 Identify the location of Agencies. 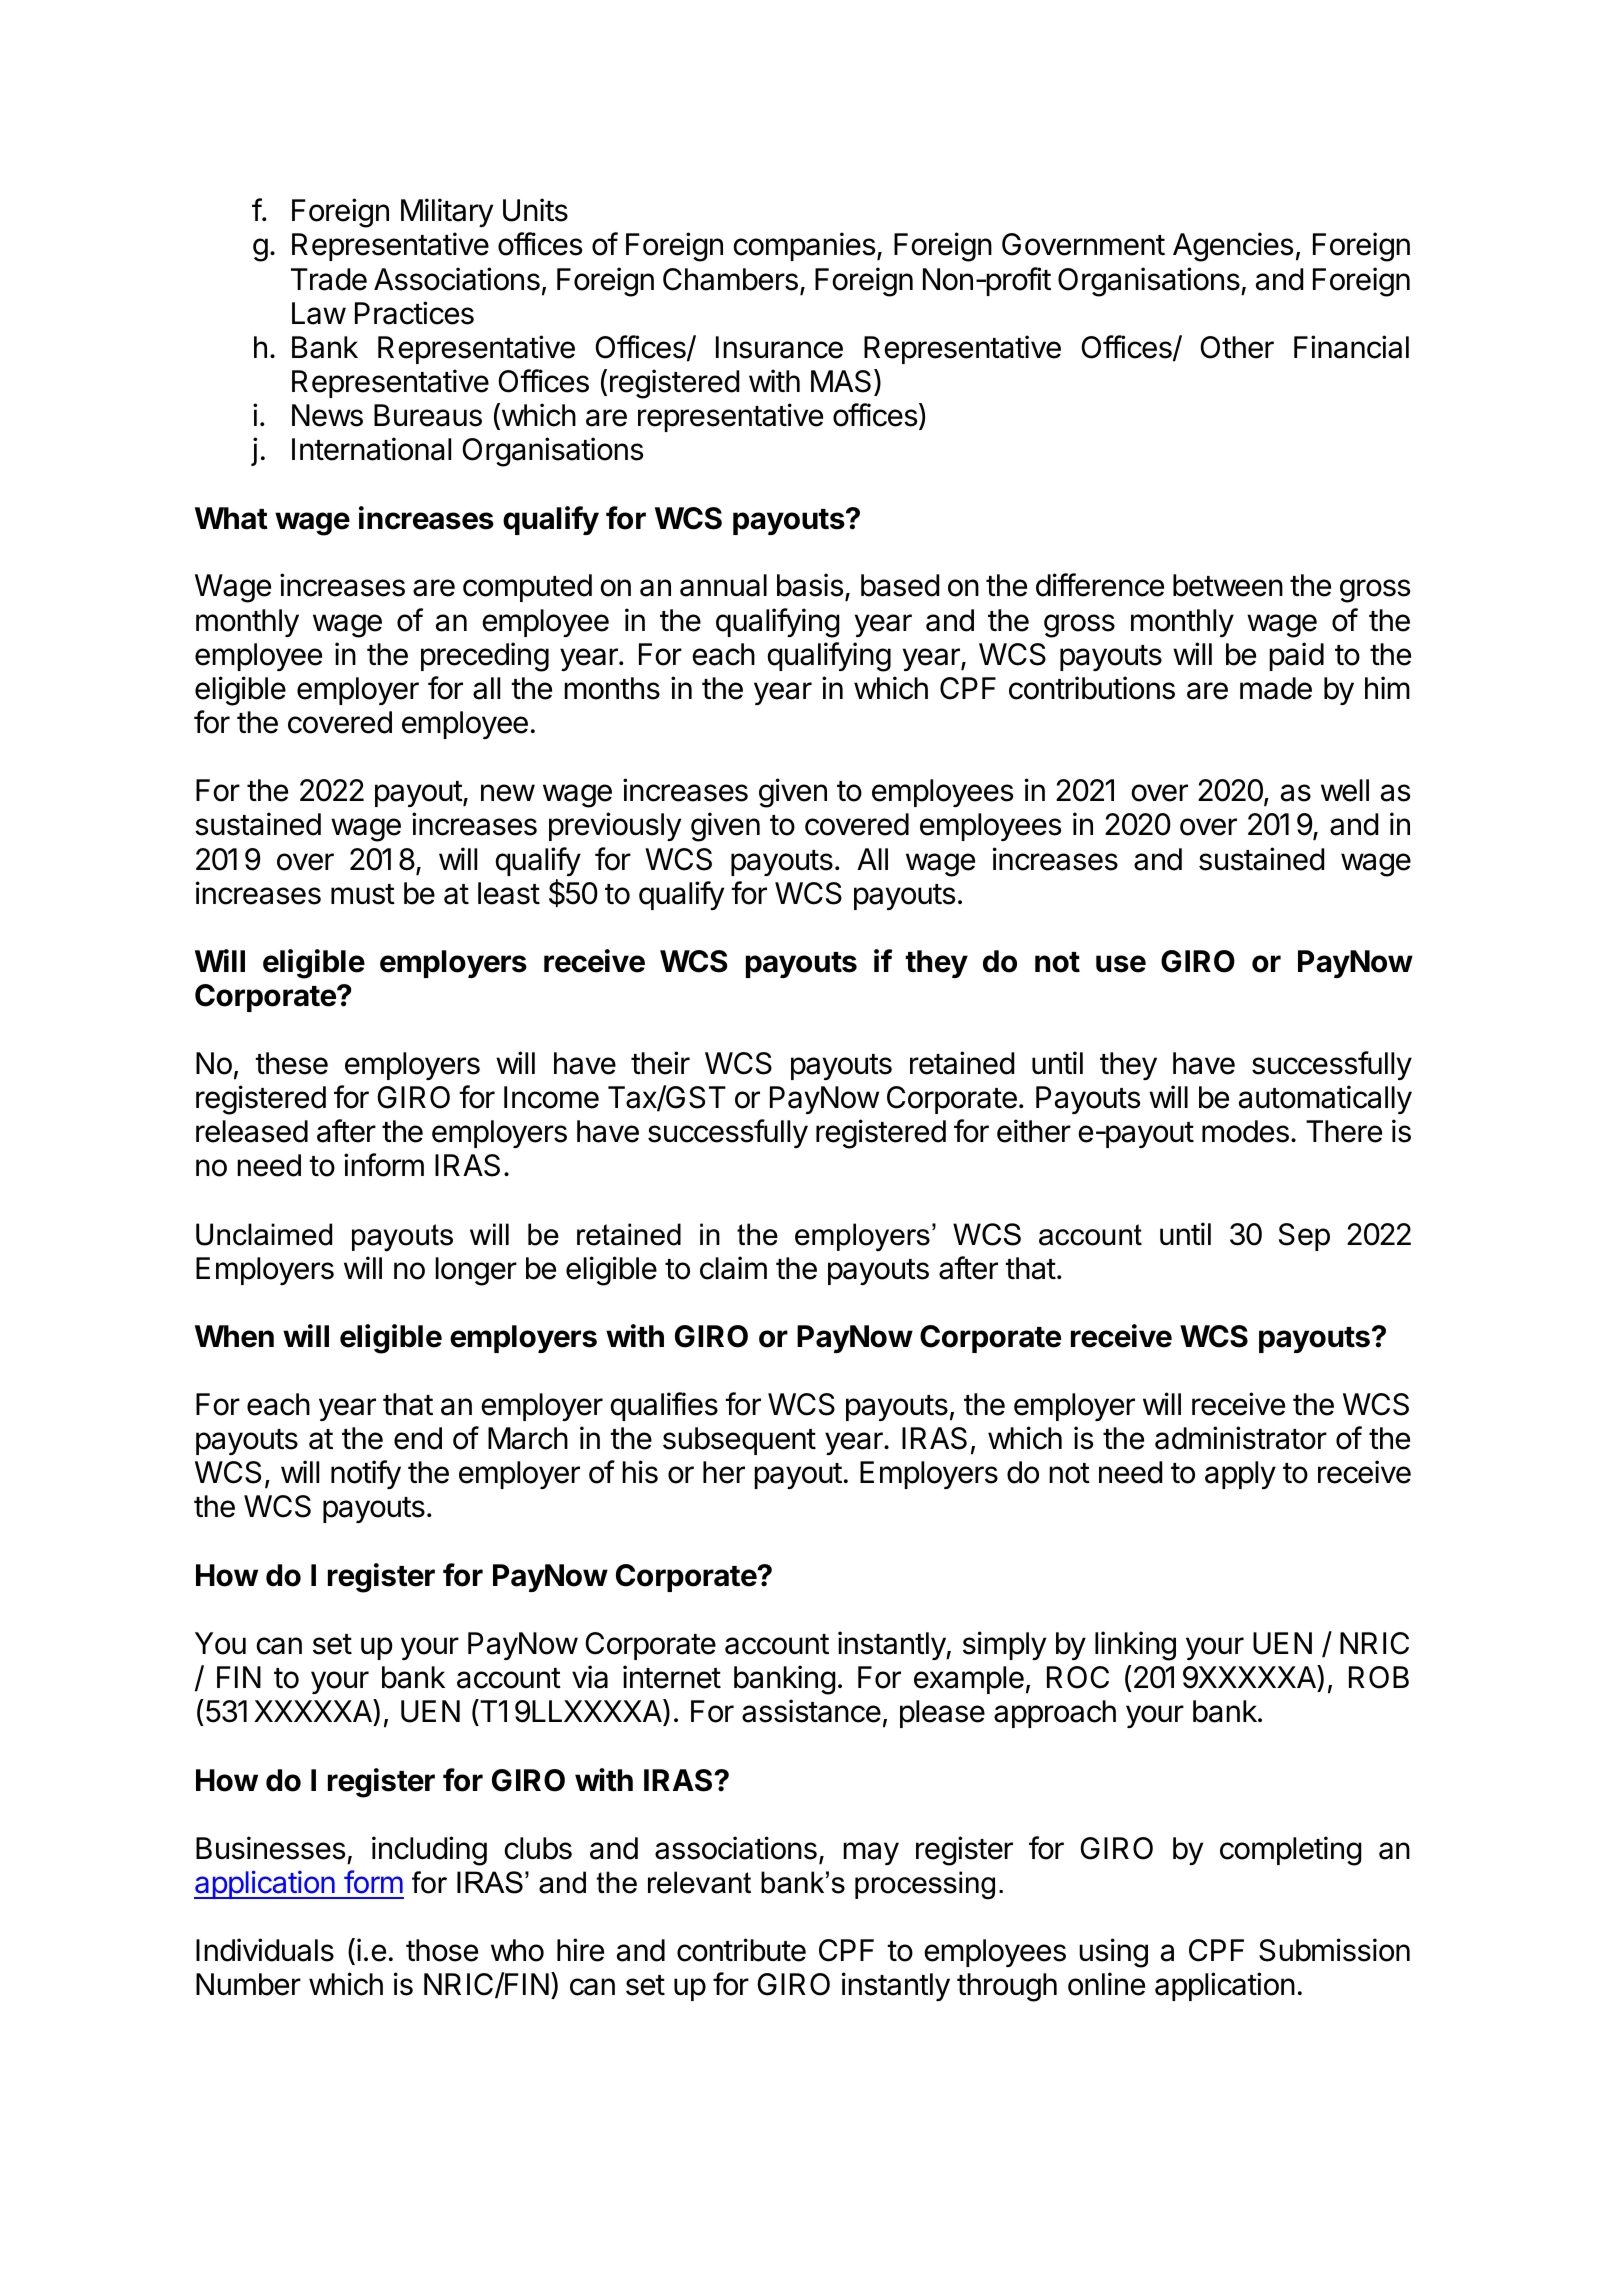
(1233, 247).
